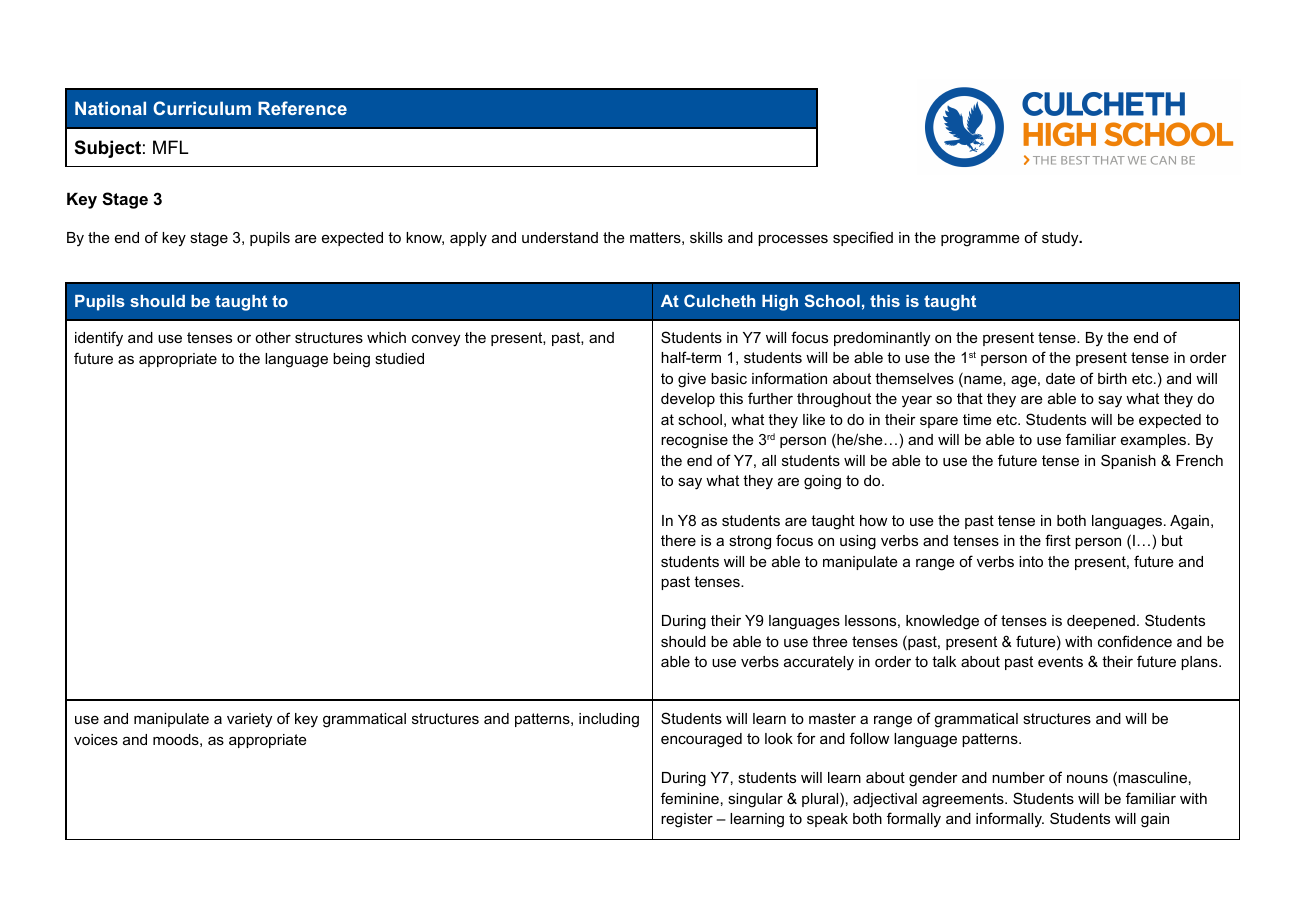 This image has width=1307, height=924. What do you see at coordinates (678, 540) in the image?
I see `there` at bounding box center [678, 540].
